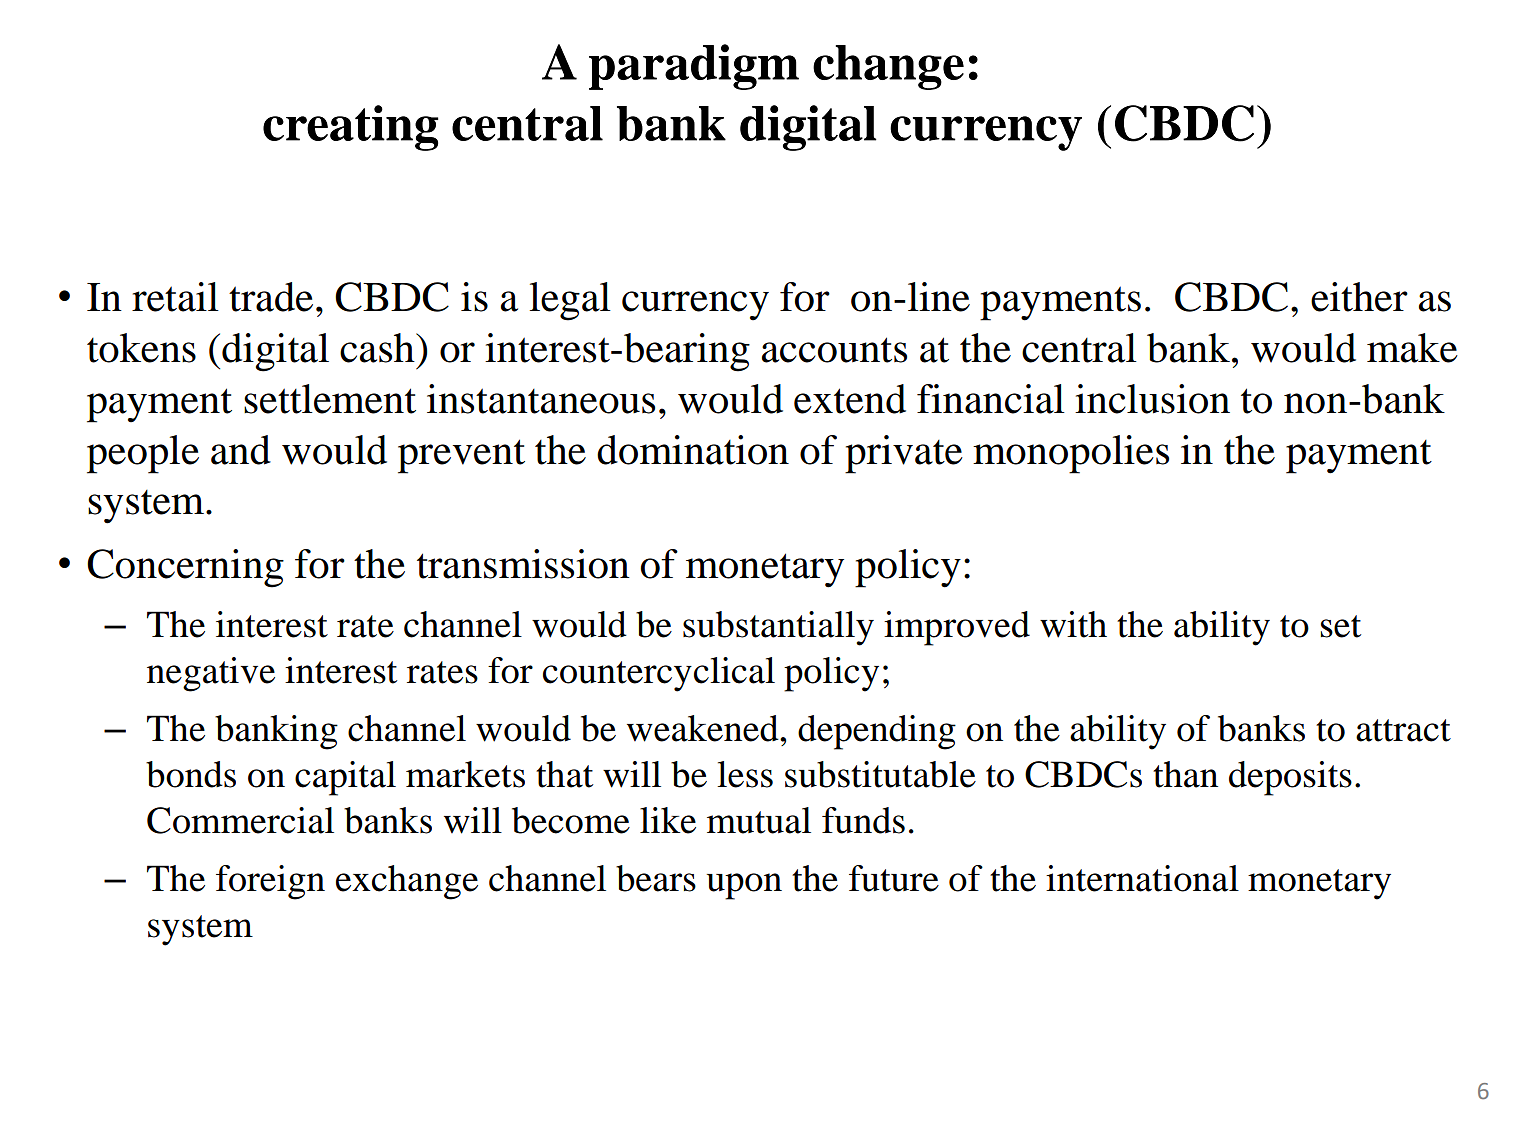  What do you see at coordinates (744, 886) in the screenshot?
I see `upon` at bounding box center [744, 886].
